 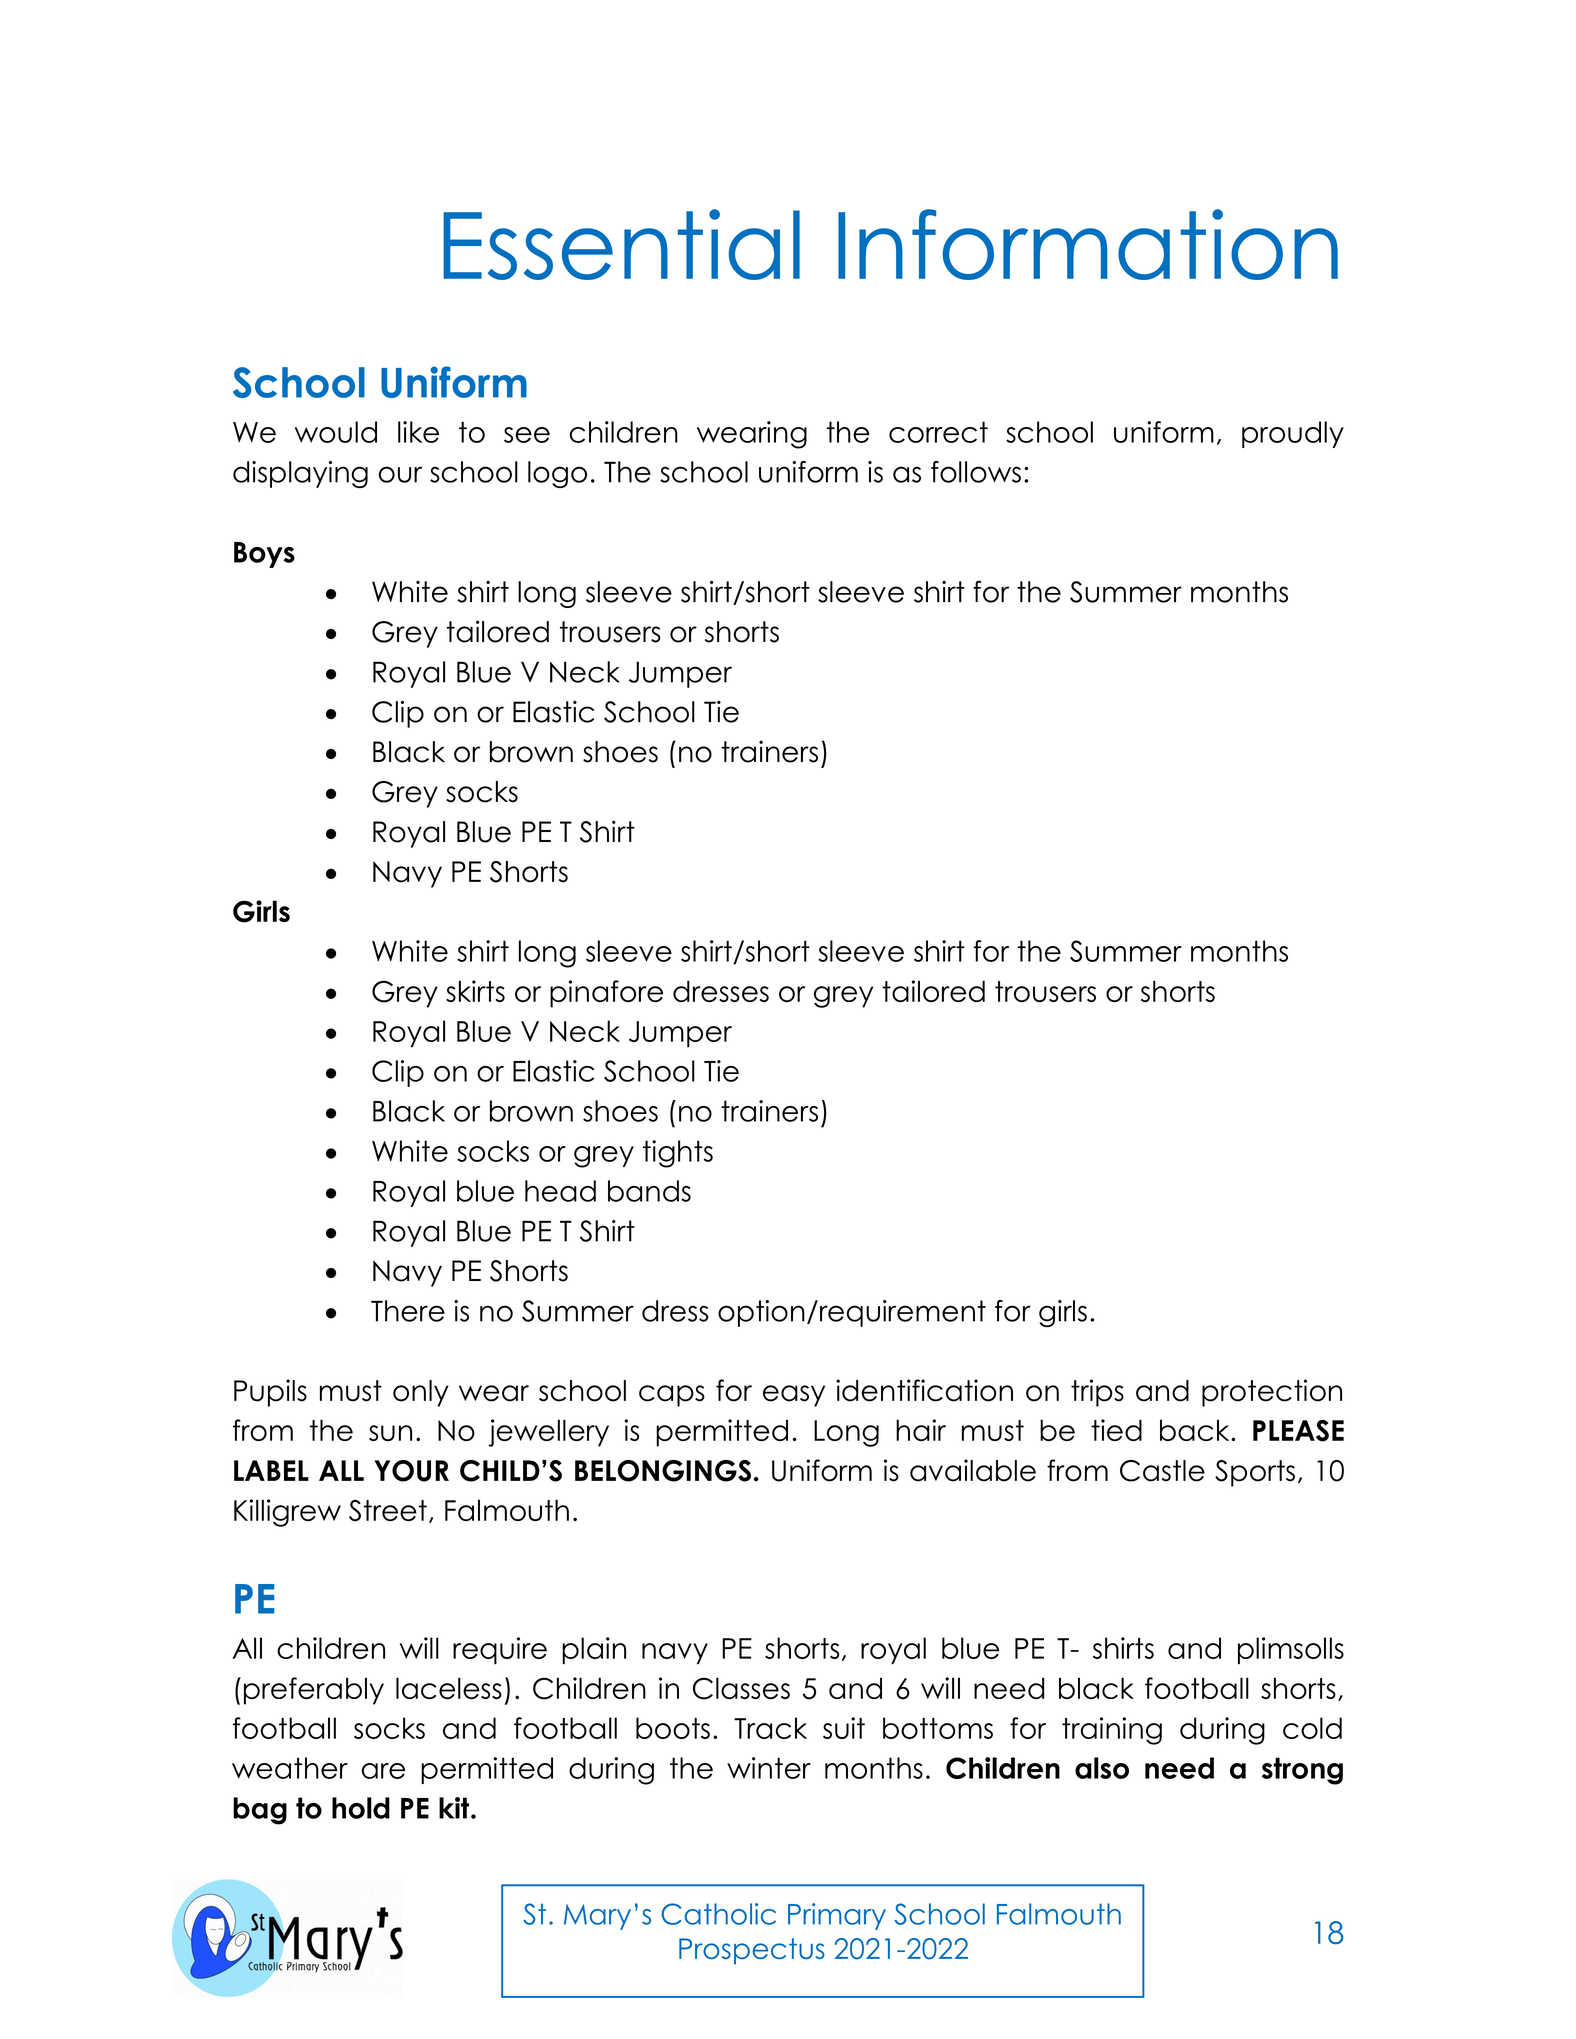 What do you see at coordinates (1088, 244) in the page?
I see `Information` at bounding box center [1088, 244].
